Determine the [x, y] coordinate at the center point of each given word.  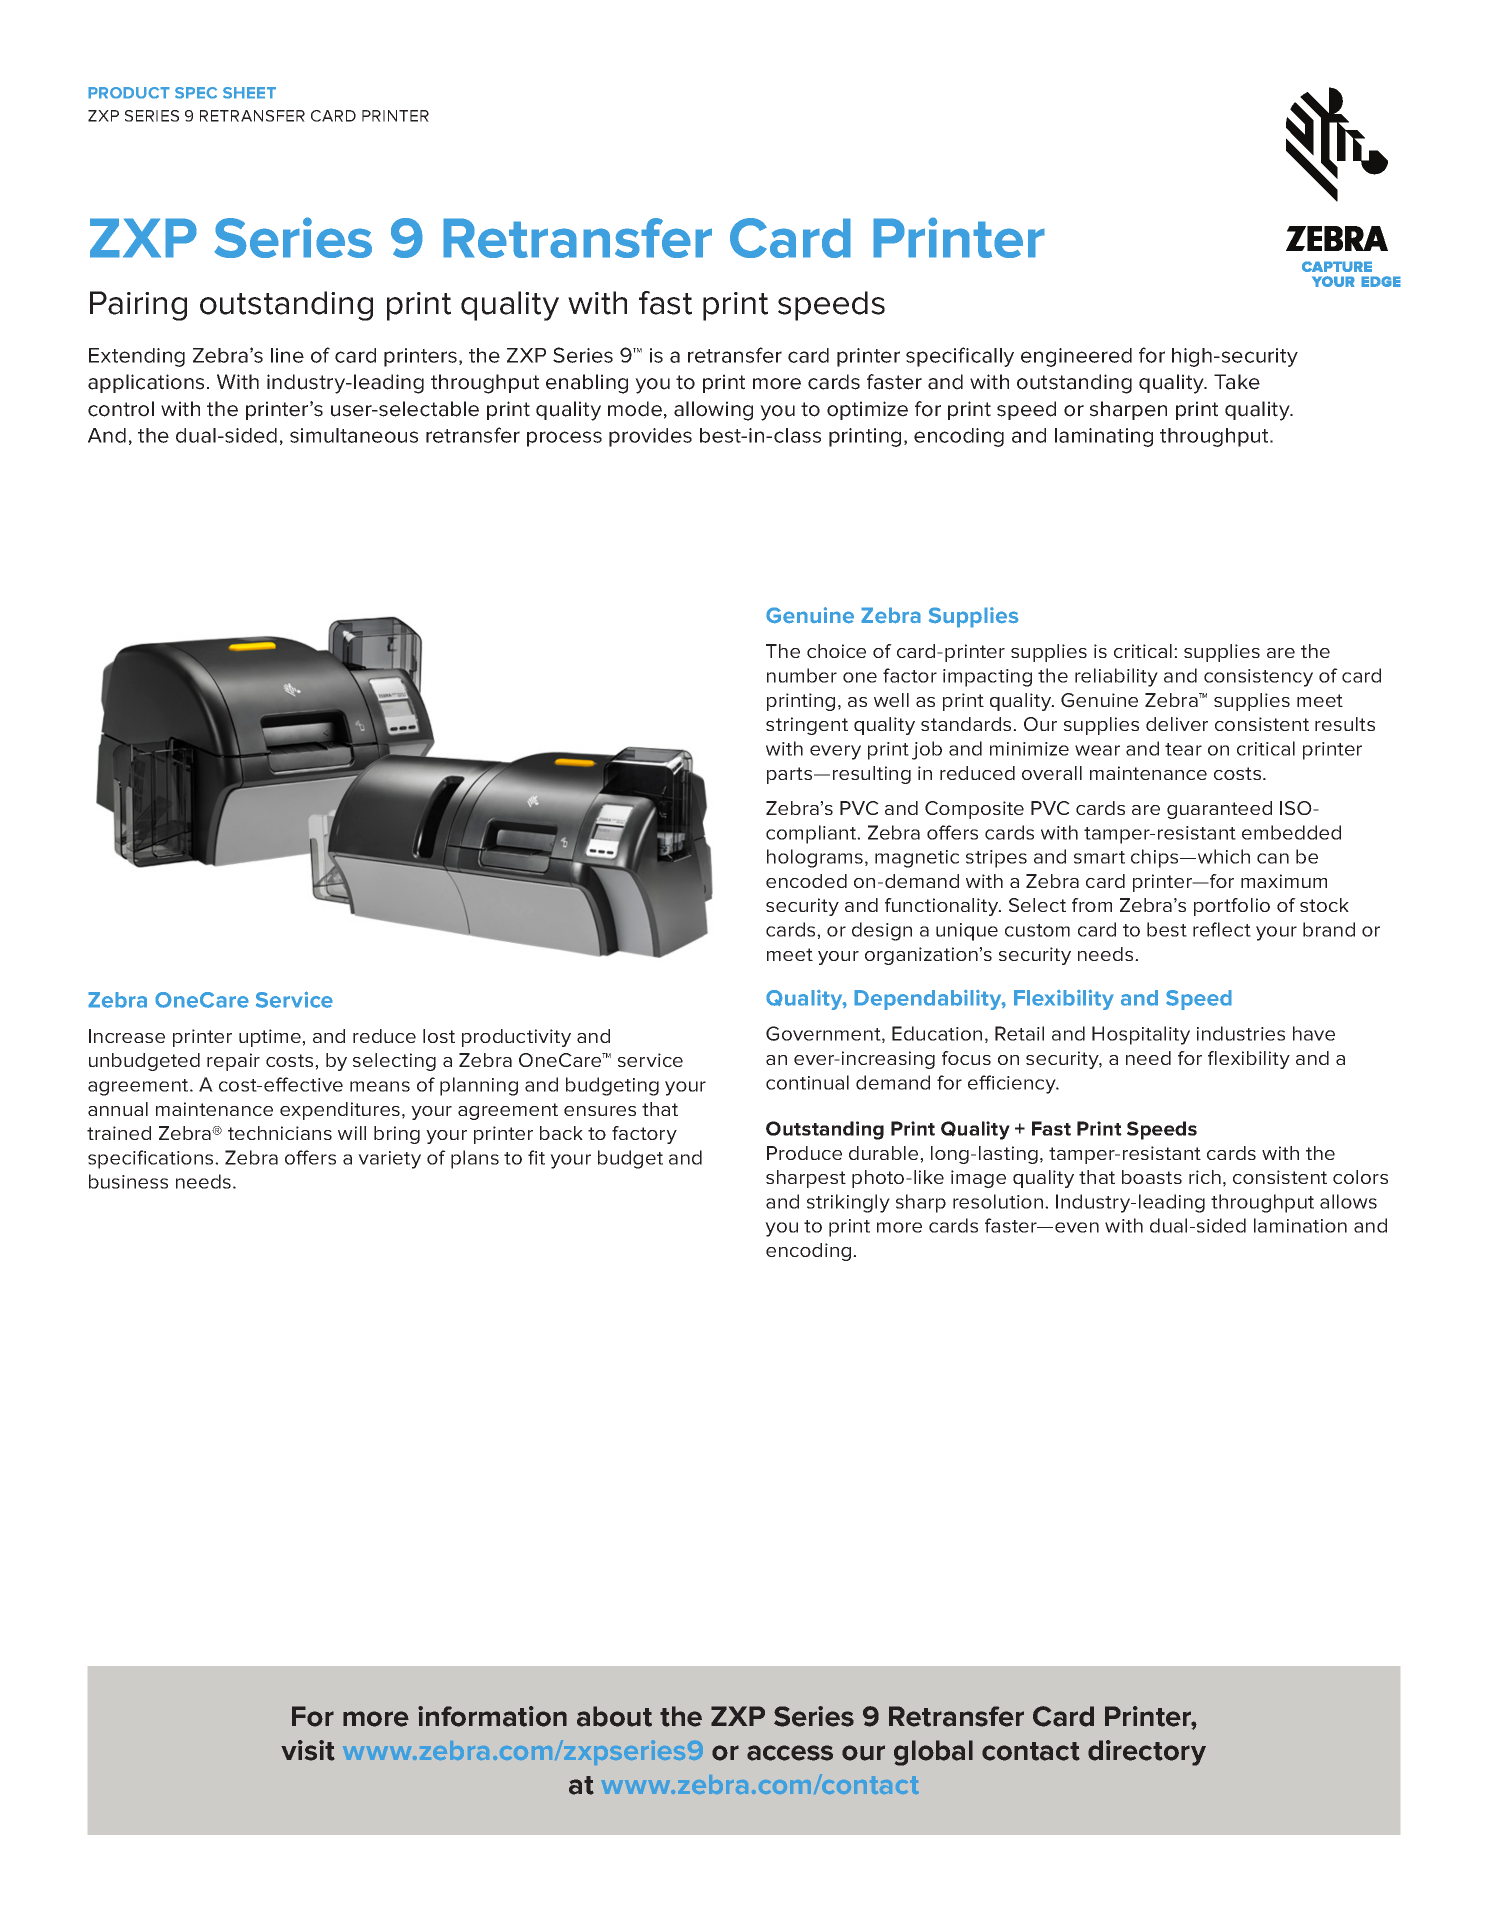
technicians [280, 1133]
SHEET [249, 93]
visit [308, 1750]
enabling [587, 384]
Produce [804, 1153]
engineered [1076, 357]
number [802, 675]
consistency [1258, 678]
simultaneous [354, 435]
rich [1205, 1177]
